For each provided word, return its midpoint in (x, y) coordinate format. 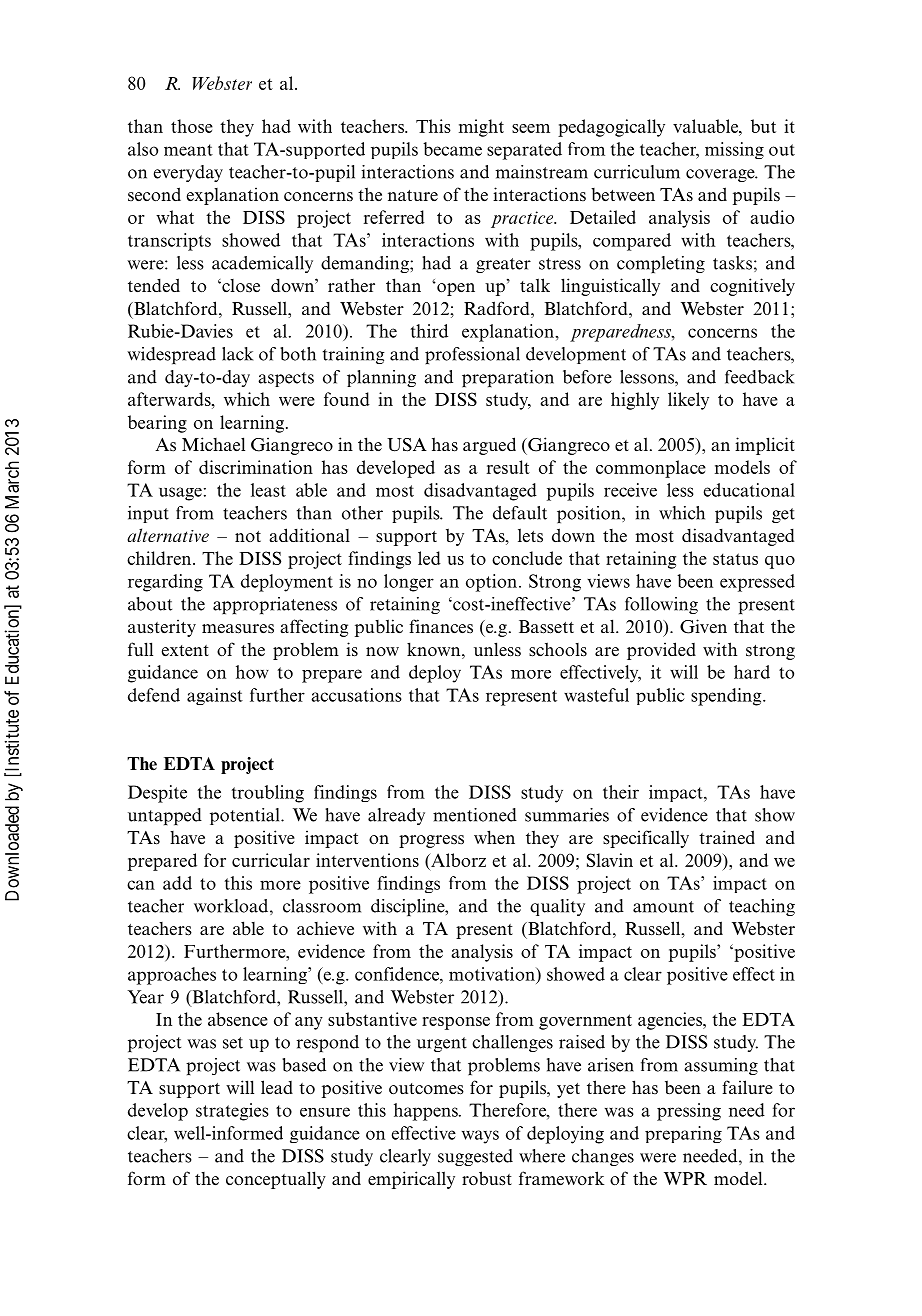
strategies (232, 1112)
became (452, 149)
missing (734, 150)
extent (185, 651)
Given (703, 626)
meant (188, 150)
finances (441, 626)
